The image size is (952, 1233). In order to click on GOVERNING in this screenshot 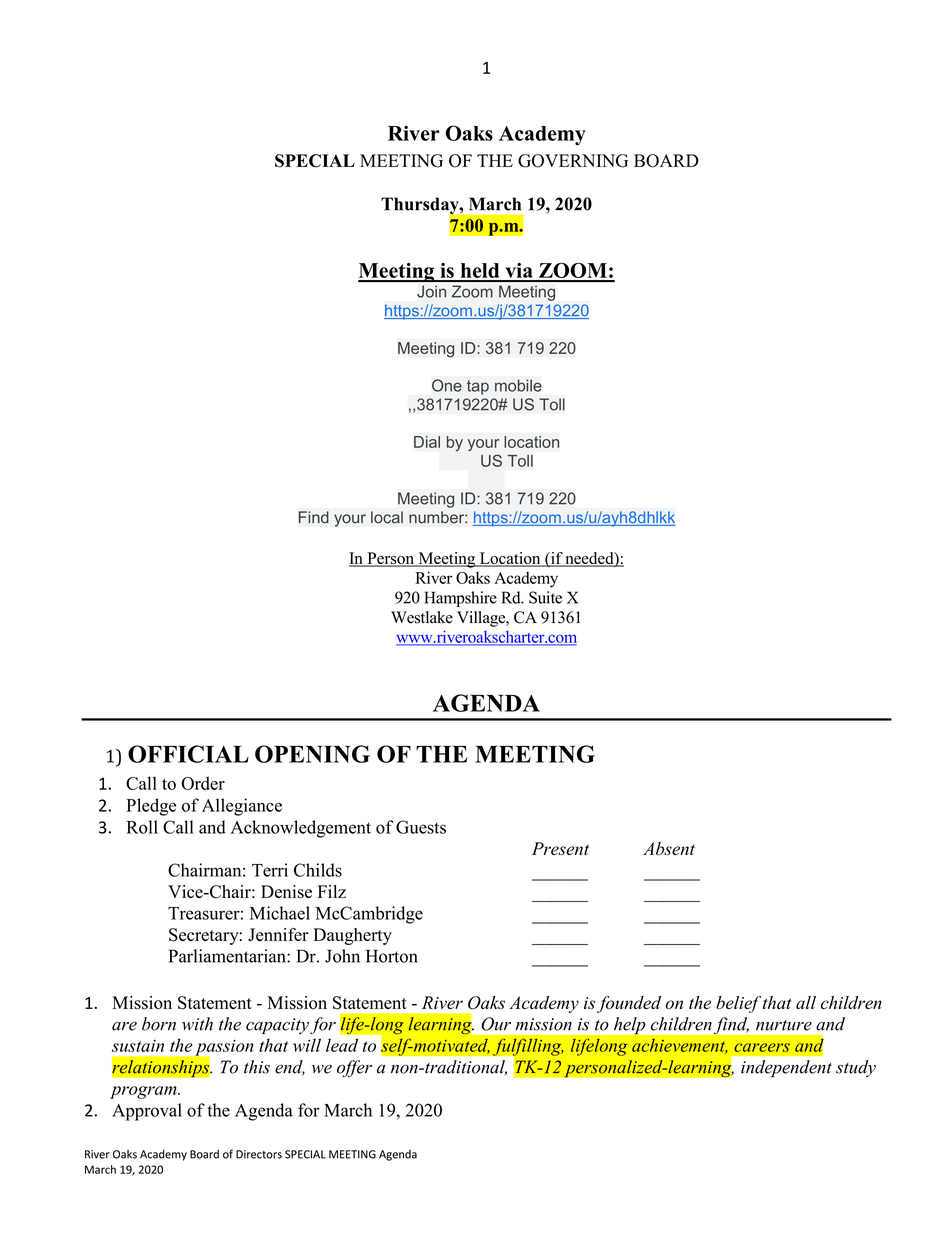, I will do `click(573, 161)`.
